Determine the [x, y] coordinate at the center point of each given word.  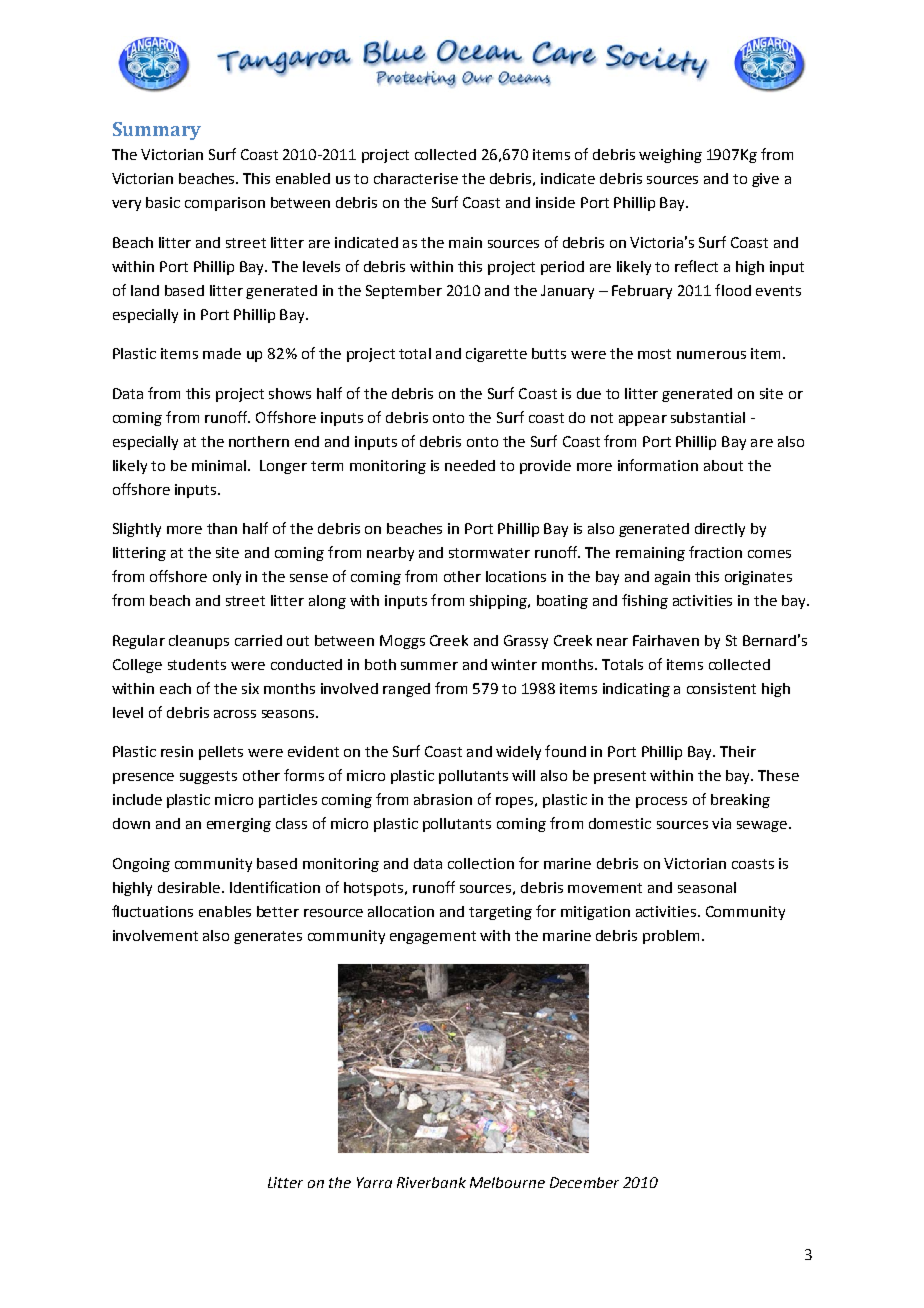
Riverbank [431, 1182]
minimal [220, 465]
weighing [670, 156]
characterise [416, 178]
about [723, 465]
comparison [225, 204]
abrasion [443, 799]
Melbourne [507, 1182]
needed [470, 465]
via [721, 823]
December [584, 1182]
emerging [239, 825]
